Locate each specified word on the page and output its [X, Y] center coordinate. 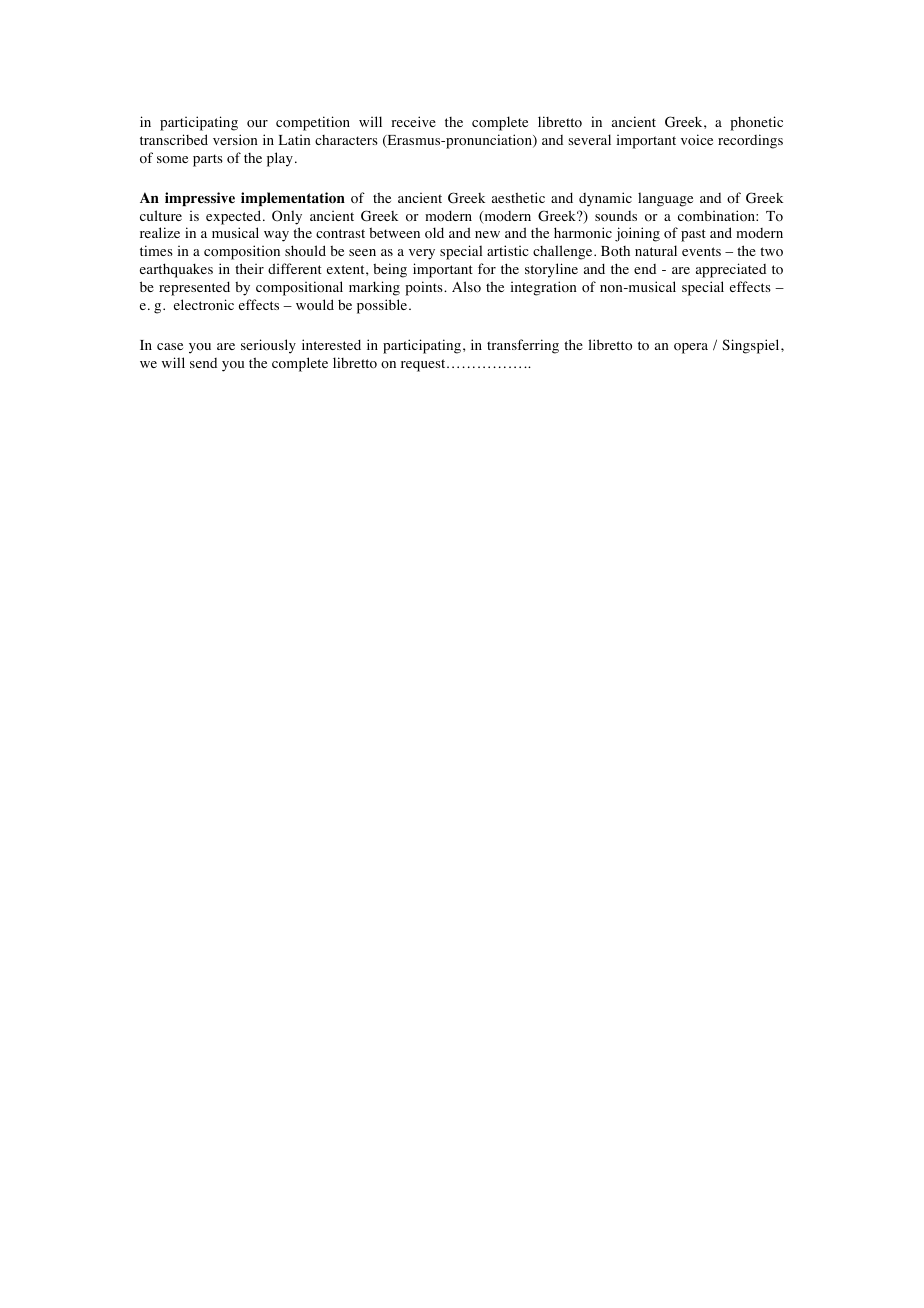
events [701, 251]
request [424, 365]
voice [697, 140]
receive [413, 121]
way [276, 236]
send [203, 363]
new [487, 234]
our [257, 124]
